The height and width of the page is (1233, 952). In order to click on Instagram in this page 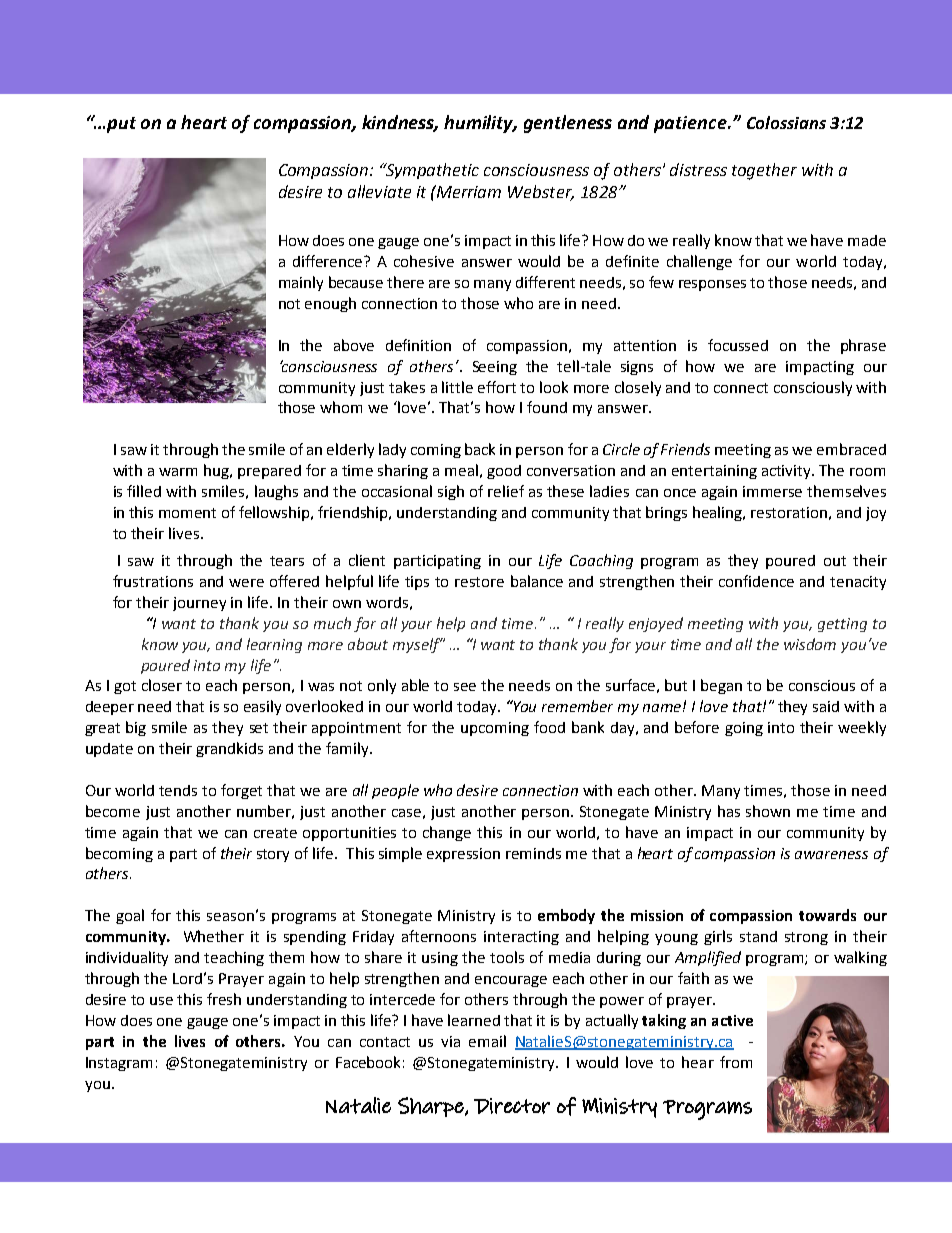, I will do `click(119, 1064)`.
